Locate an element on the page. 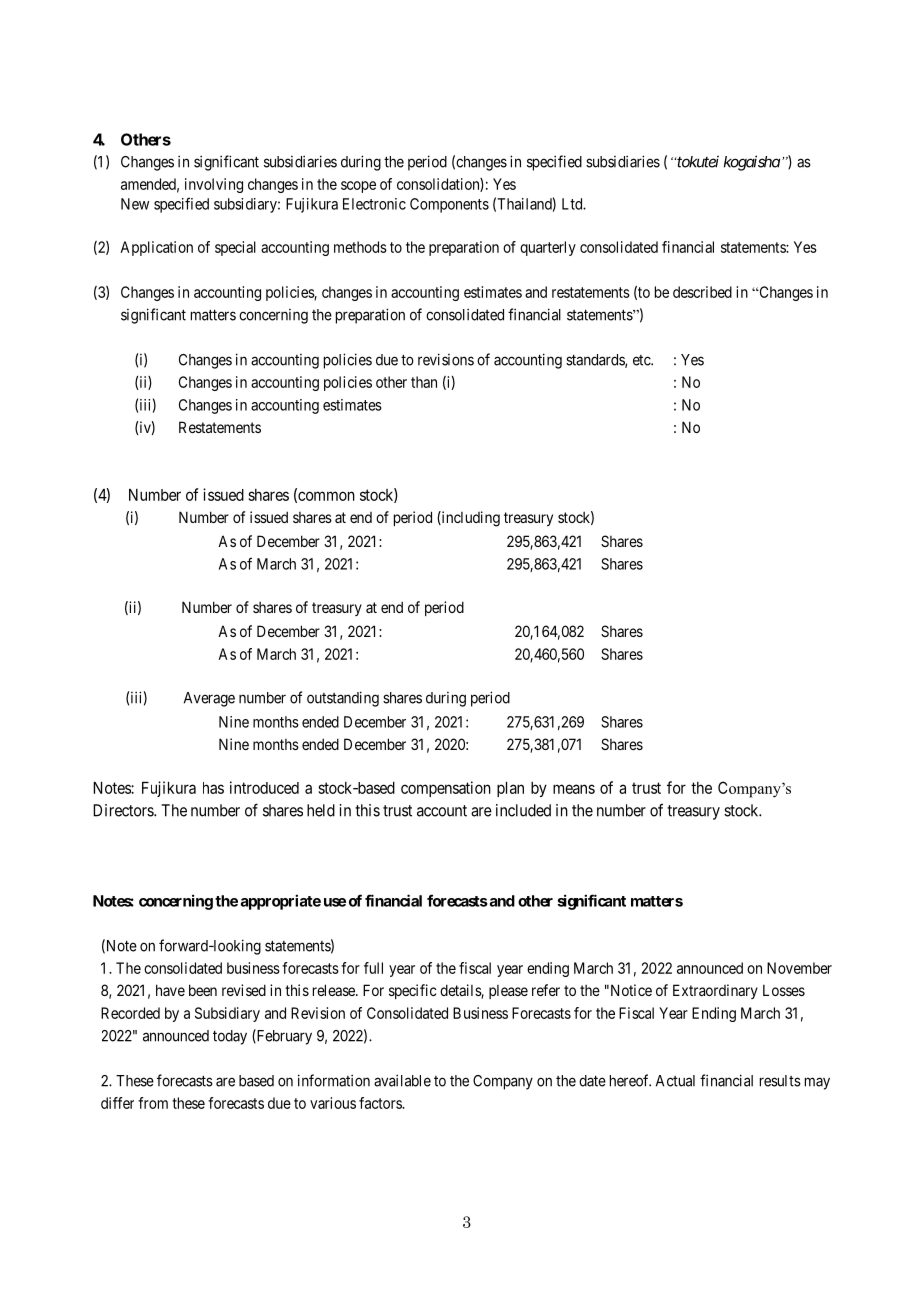 The width and height of the page is (924, 1308). involving is located at coordinates (214, 185).
